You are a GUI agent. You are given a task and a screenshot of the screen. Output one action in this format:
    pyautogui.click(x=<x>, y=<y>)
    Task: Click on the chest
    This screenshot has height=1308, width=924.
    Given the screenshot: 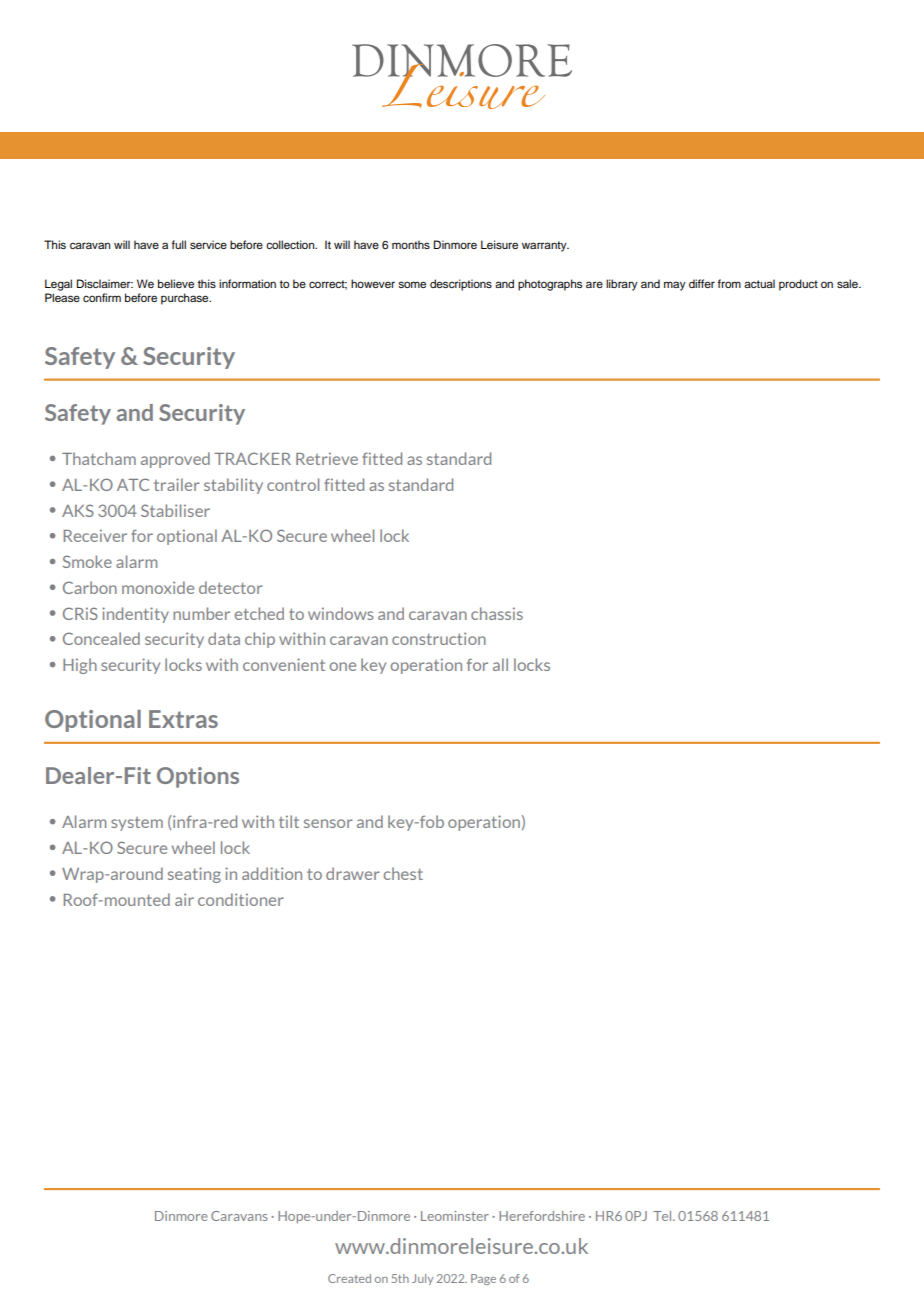 What is the action you would take?
    pyautogui.click(x=403, y=873)
